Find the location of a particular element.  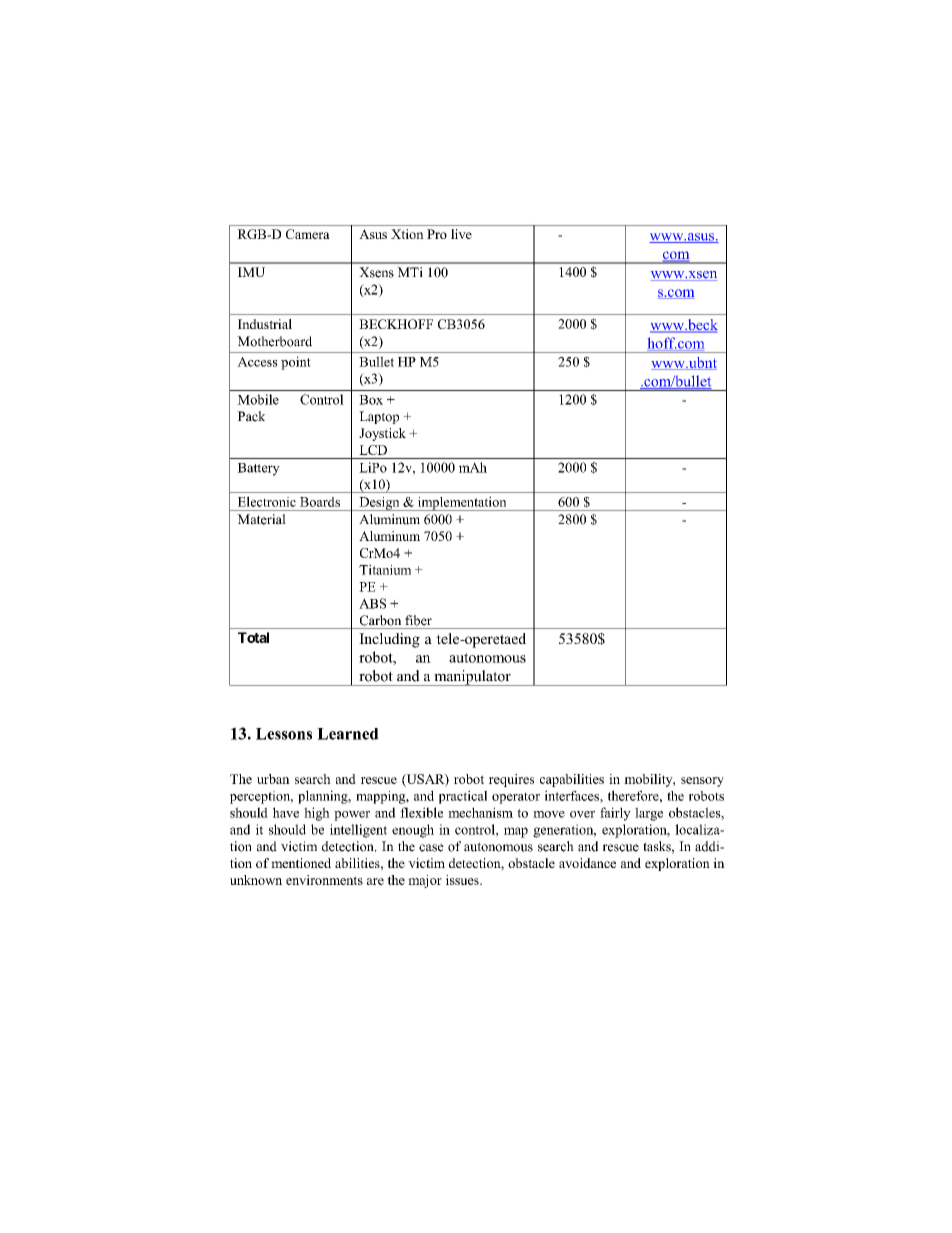

Pro is located at coordinates (437, 234).
